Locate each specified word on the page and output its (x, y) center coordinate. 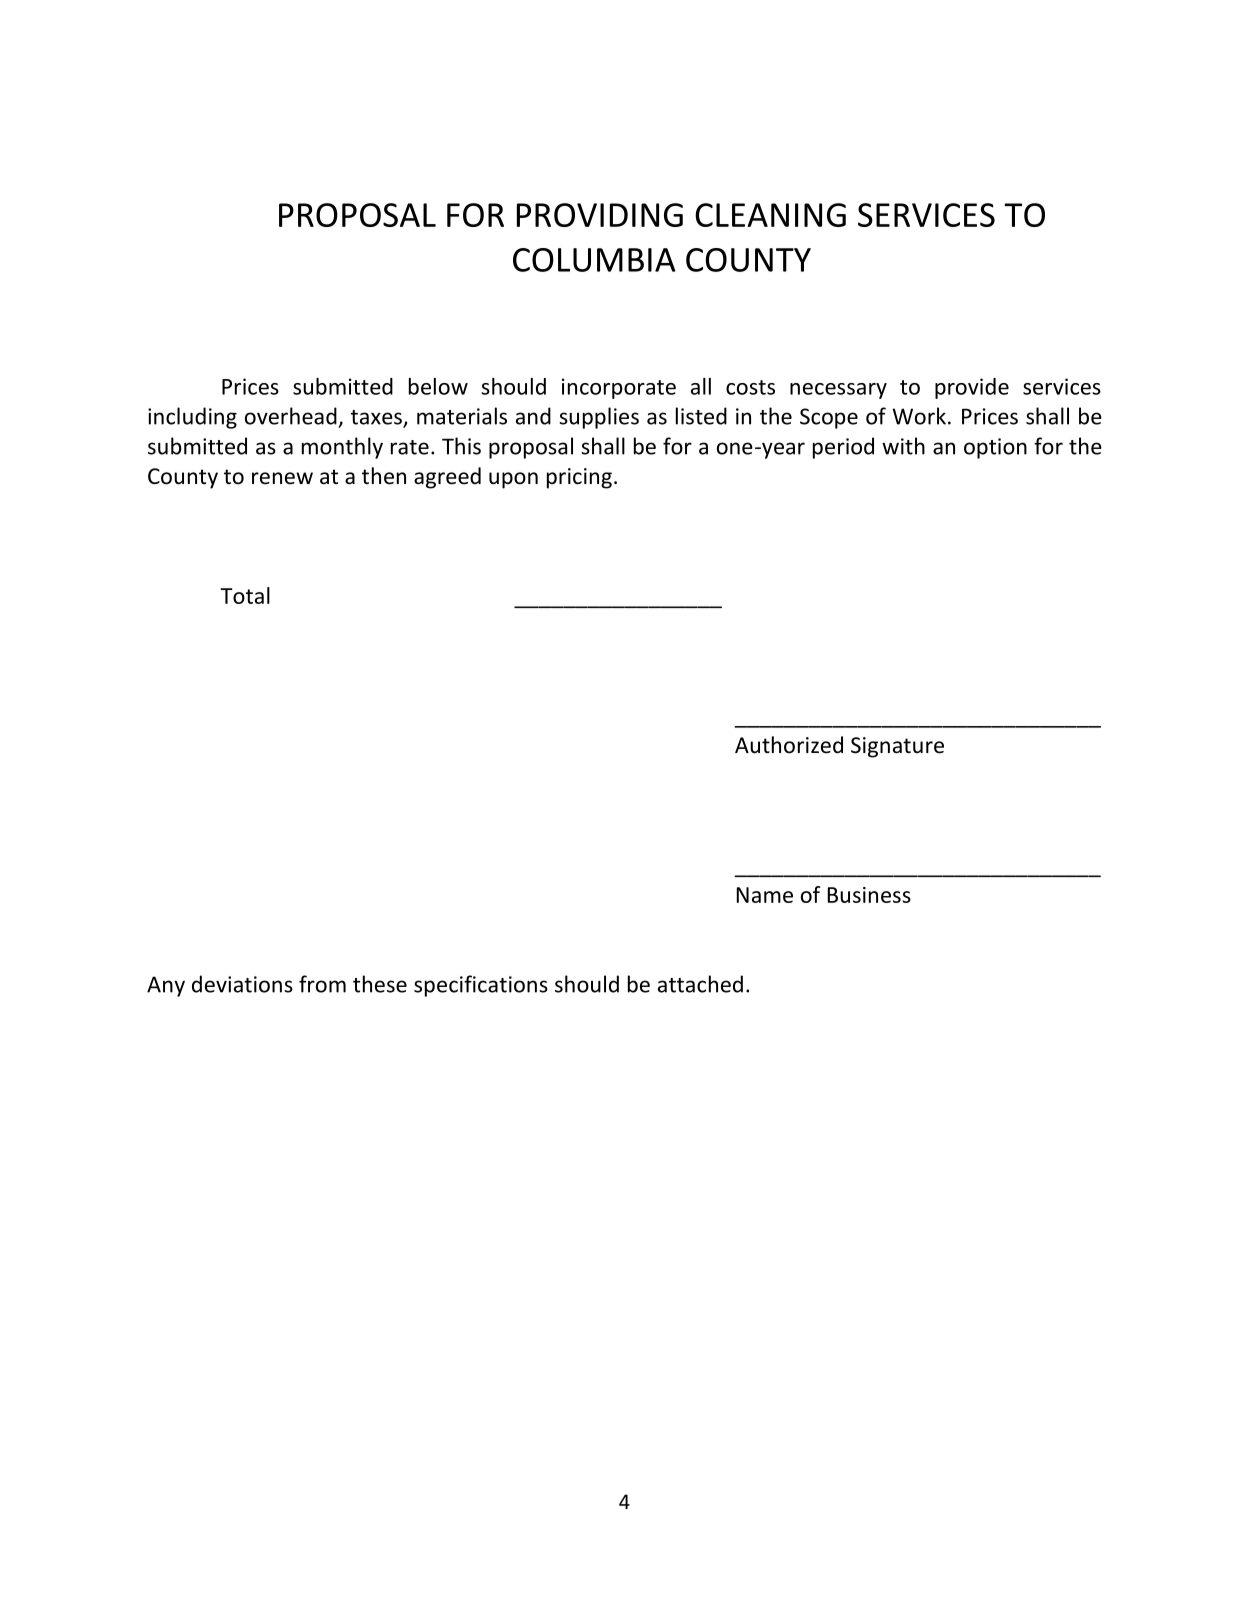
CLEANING (770, 215)
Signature (897, 747)
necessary (838, 391)
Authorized (789, 745)
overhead (291, 416)
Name (765, 895)
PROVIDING (600, 215)
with (903, 446)
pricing (579, 478)
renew (282, 478)
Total (245, 595)
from (322, 984)
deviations (242, 984)
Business (869, 895)
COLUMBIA (594, 260)
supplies (599, 418)
